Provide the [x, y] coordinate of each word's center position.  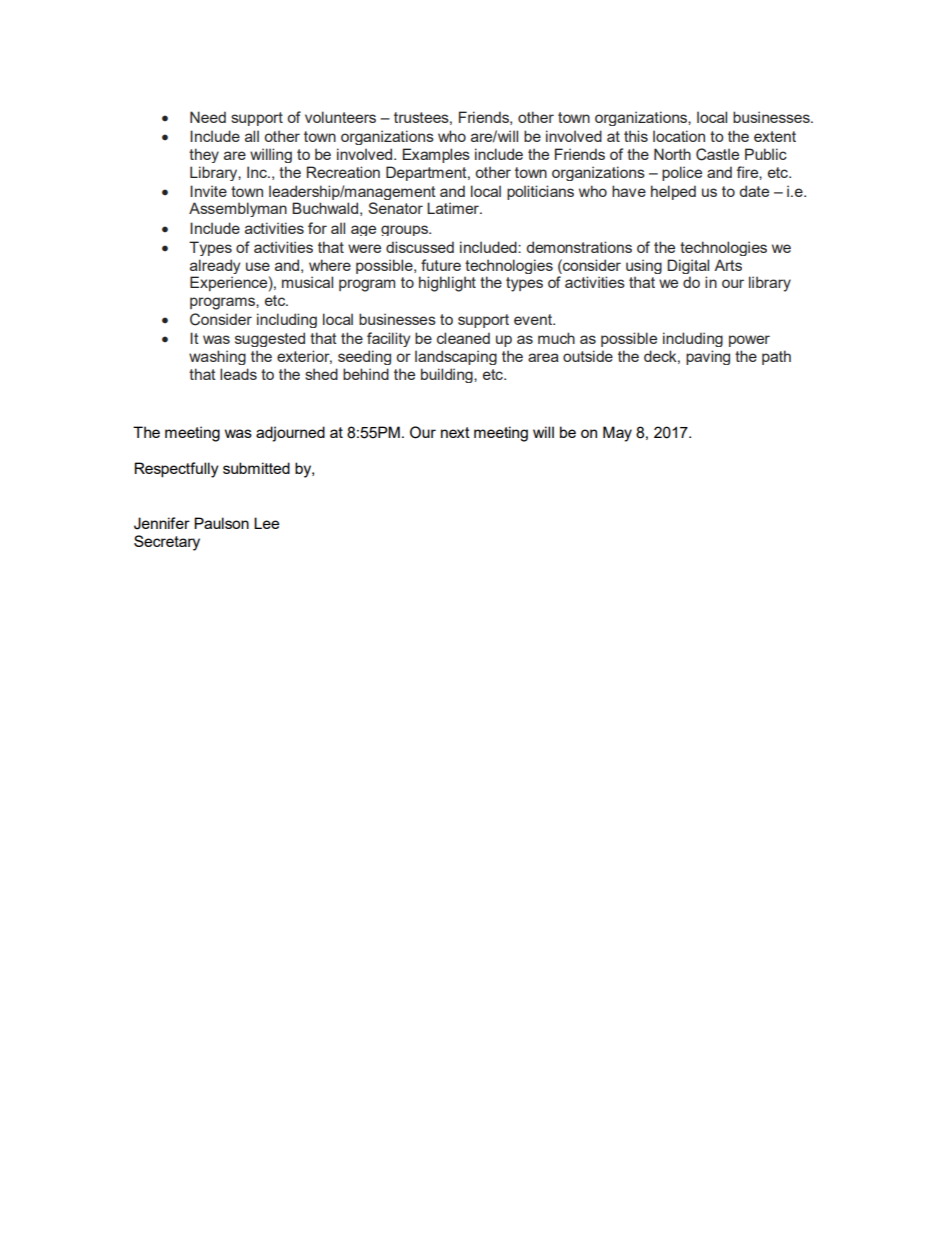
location [679, 136]
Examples [436, 155]
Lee [266, 523]
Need [208, 117]
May [617, 434]
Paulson [221, 523]
